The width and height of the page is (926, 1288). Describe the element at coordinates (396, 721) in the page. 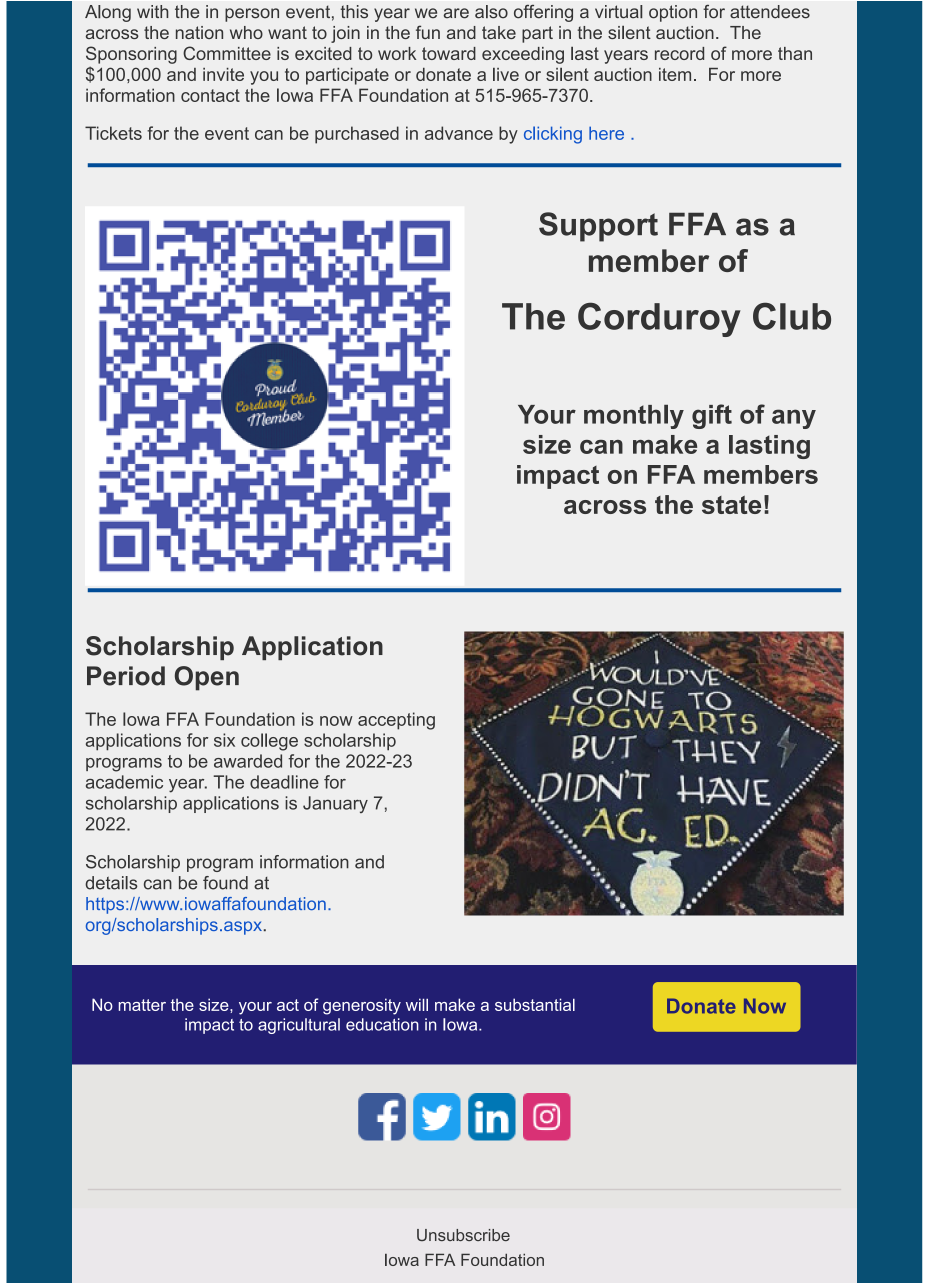

I see `accepting` at that location.
